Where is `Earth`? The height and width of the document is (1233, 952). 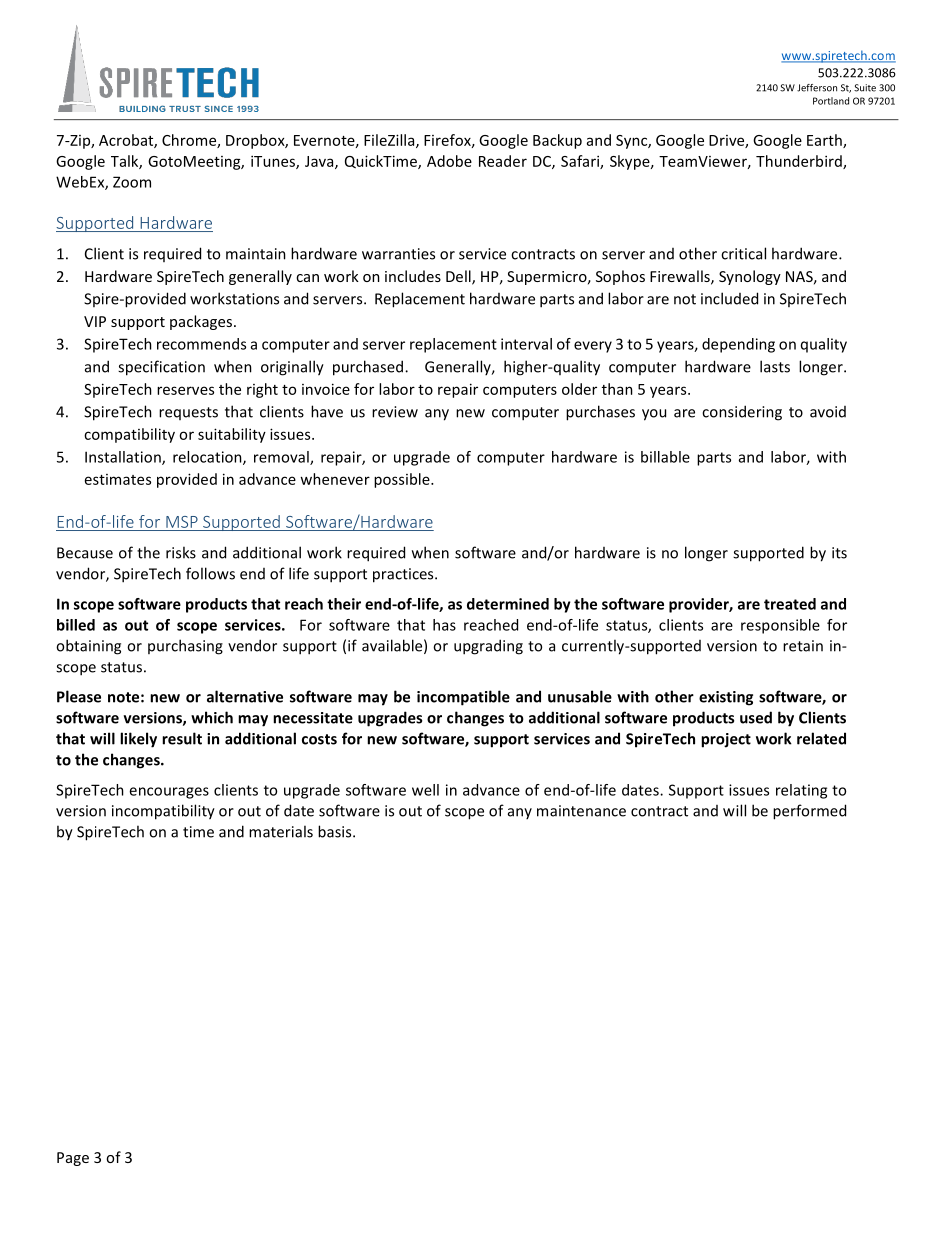 Earth is located at coordinates (825, 141).
